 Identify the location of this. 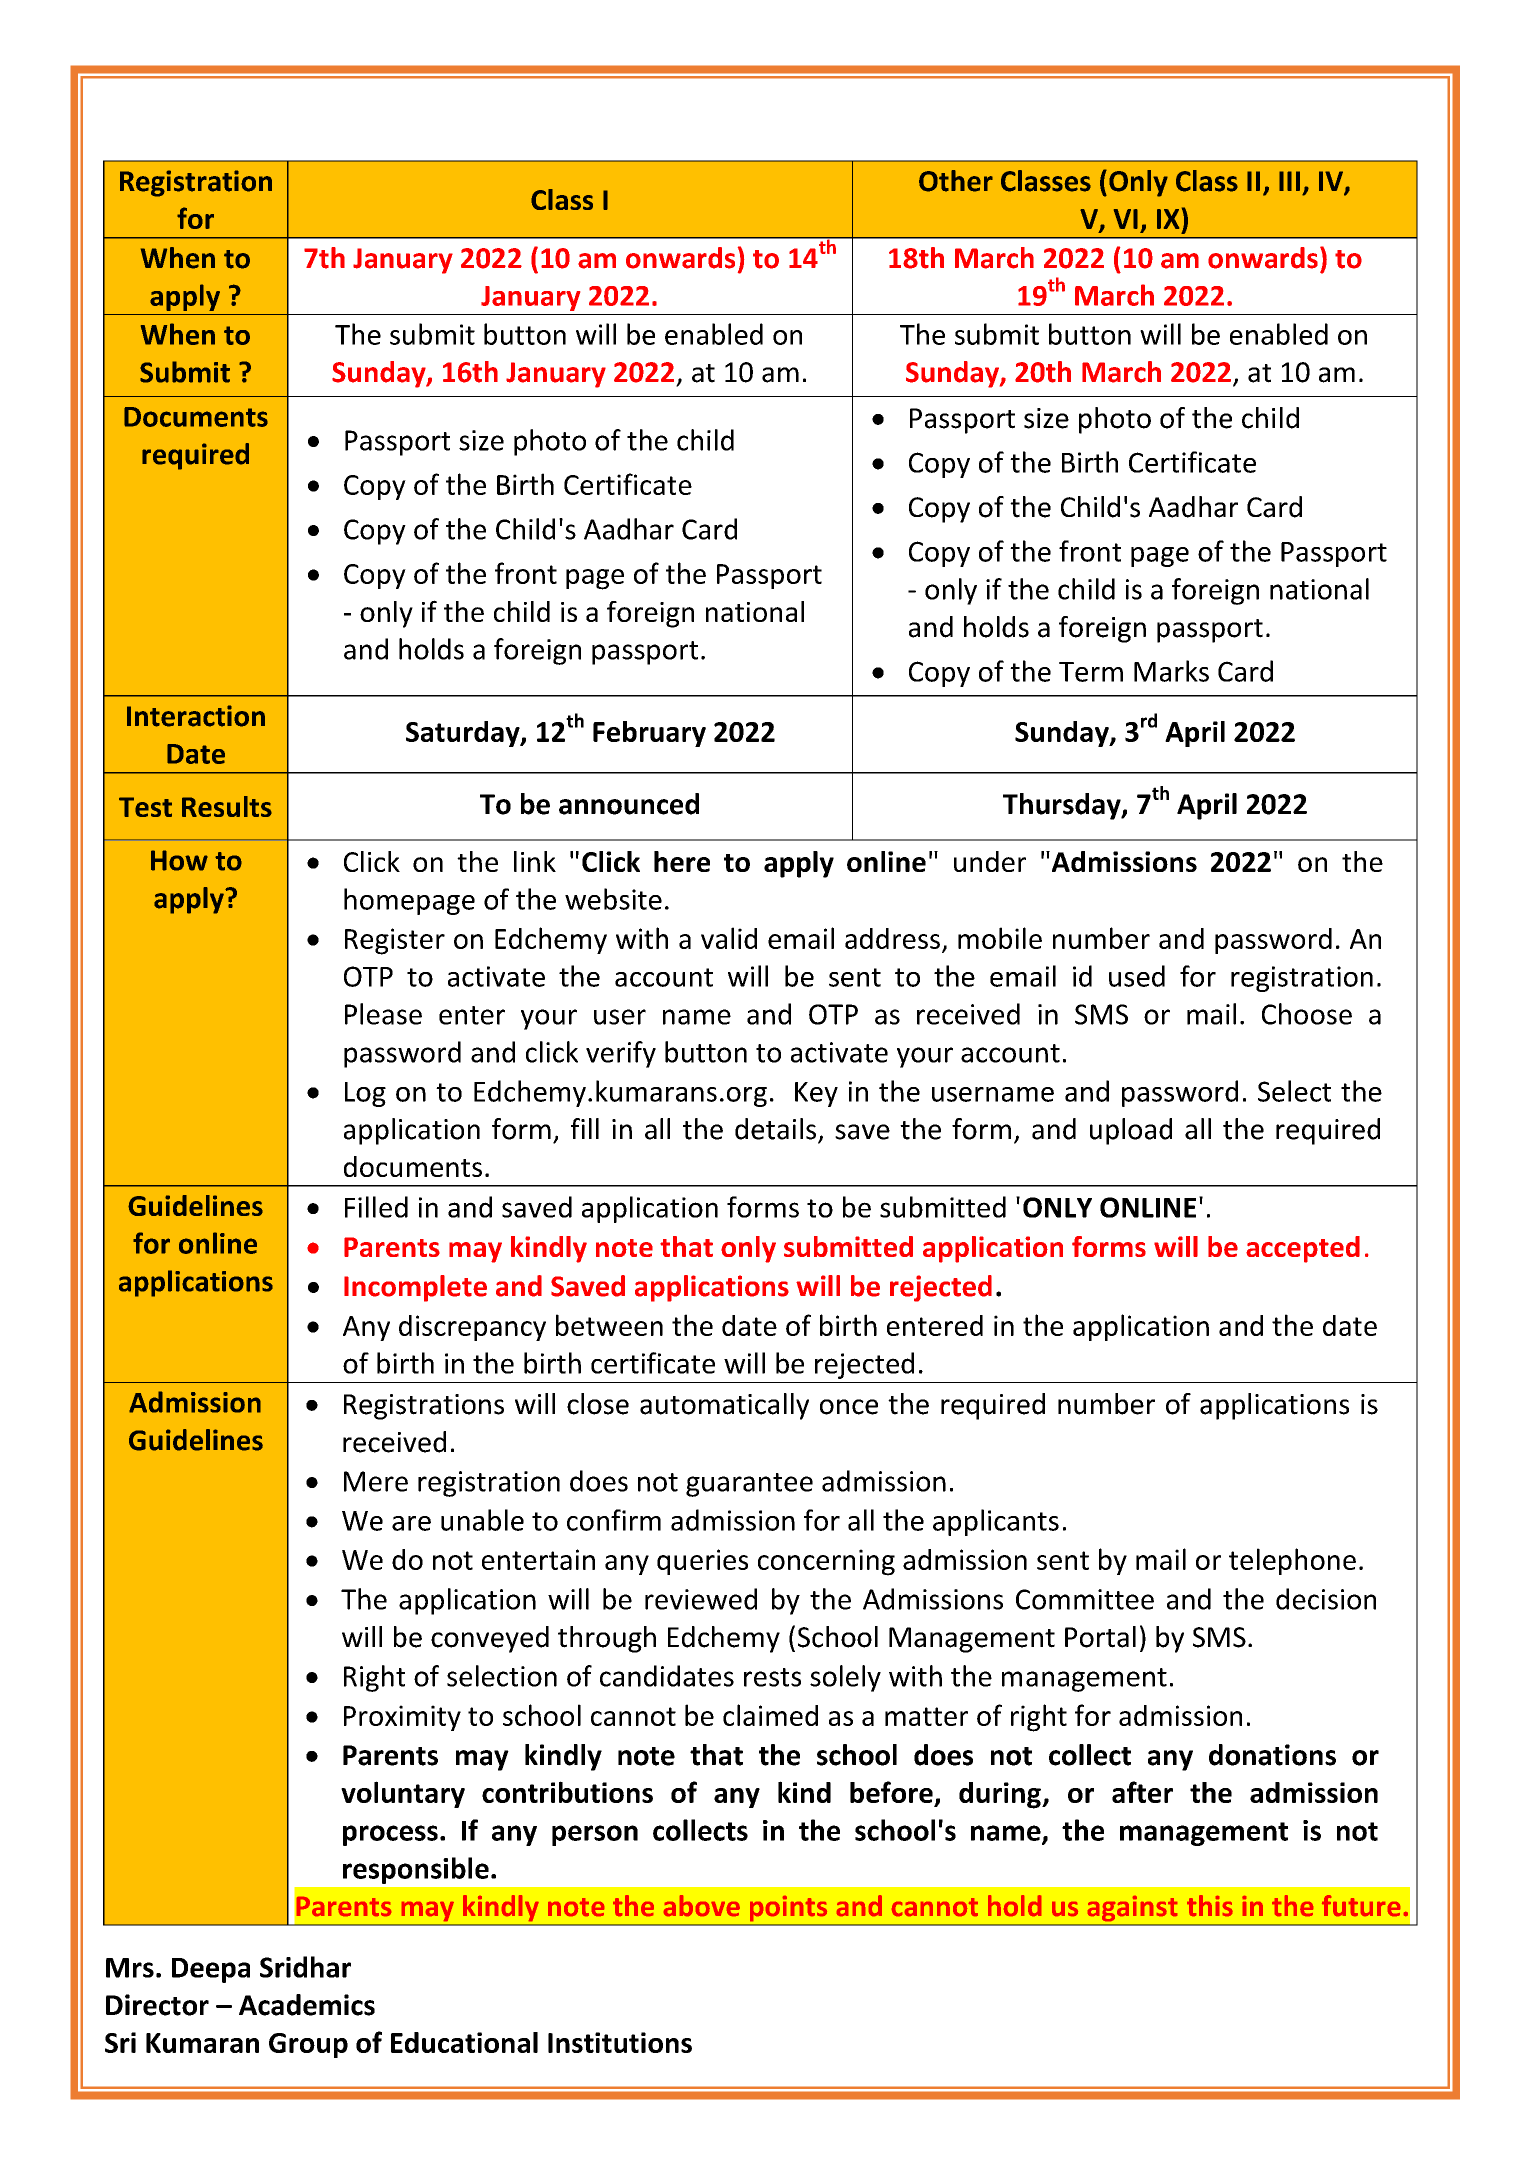
(1210, 1905).
